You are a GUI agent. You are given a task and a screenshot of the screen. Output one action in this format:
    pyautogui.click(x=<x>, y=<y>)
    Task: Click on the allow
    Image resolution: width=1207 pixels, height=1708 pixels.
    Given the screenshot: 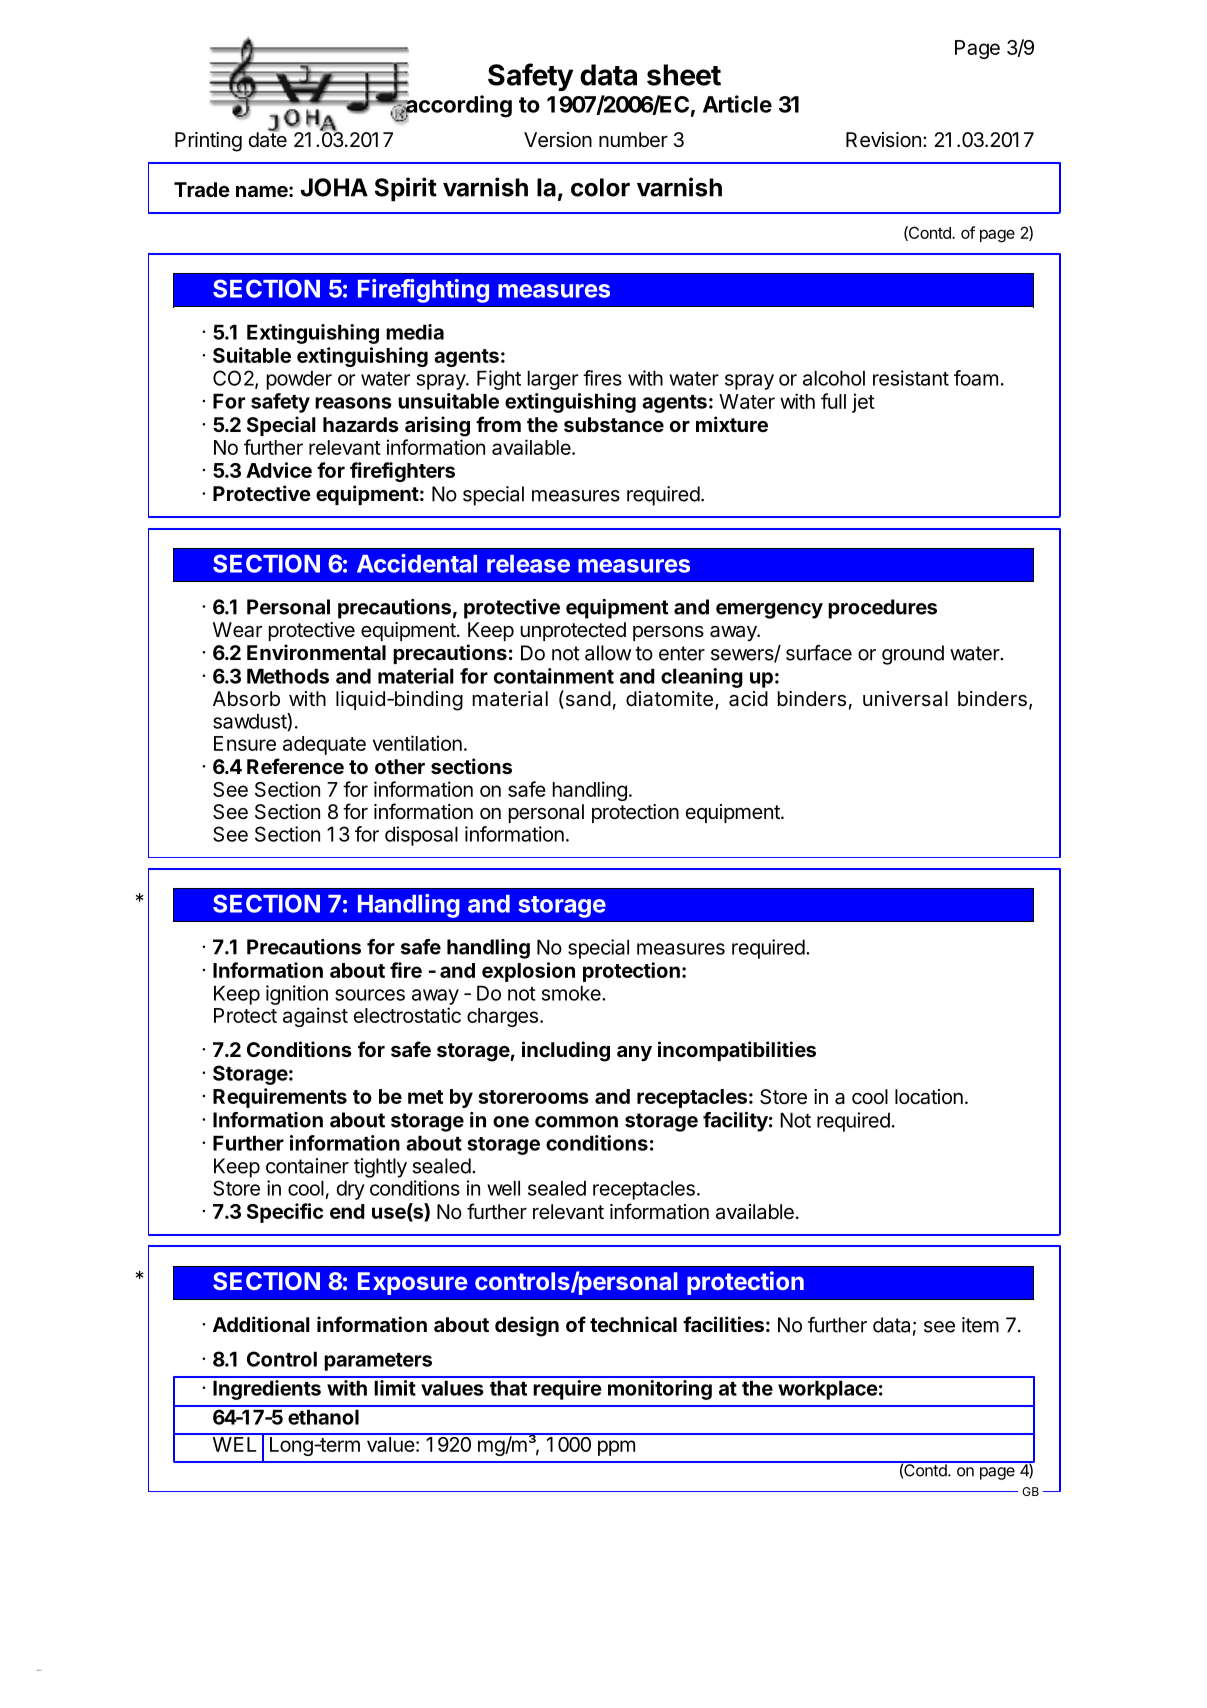 What is the action you would take?
    pyautogui.click(x=608, y=653)
